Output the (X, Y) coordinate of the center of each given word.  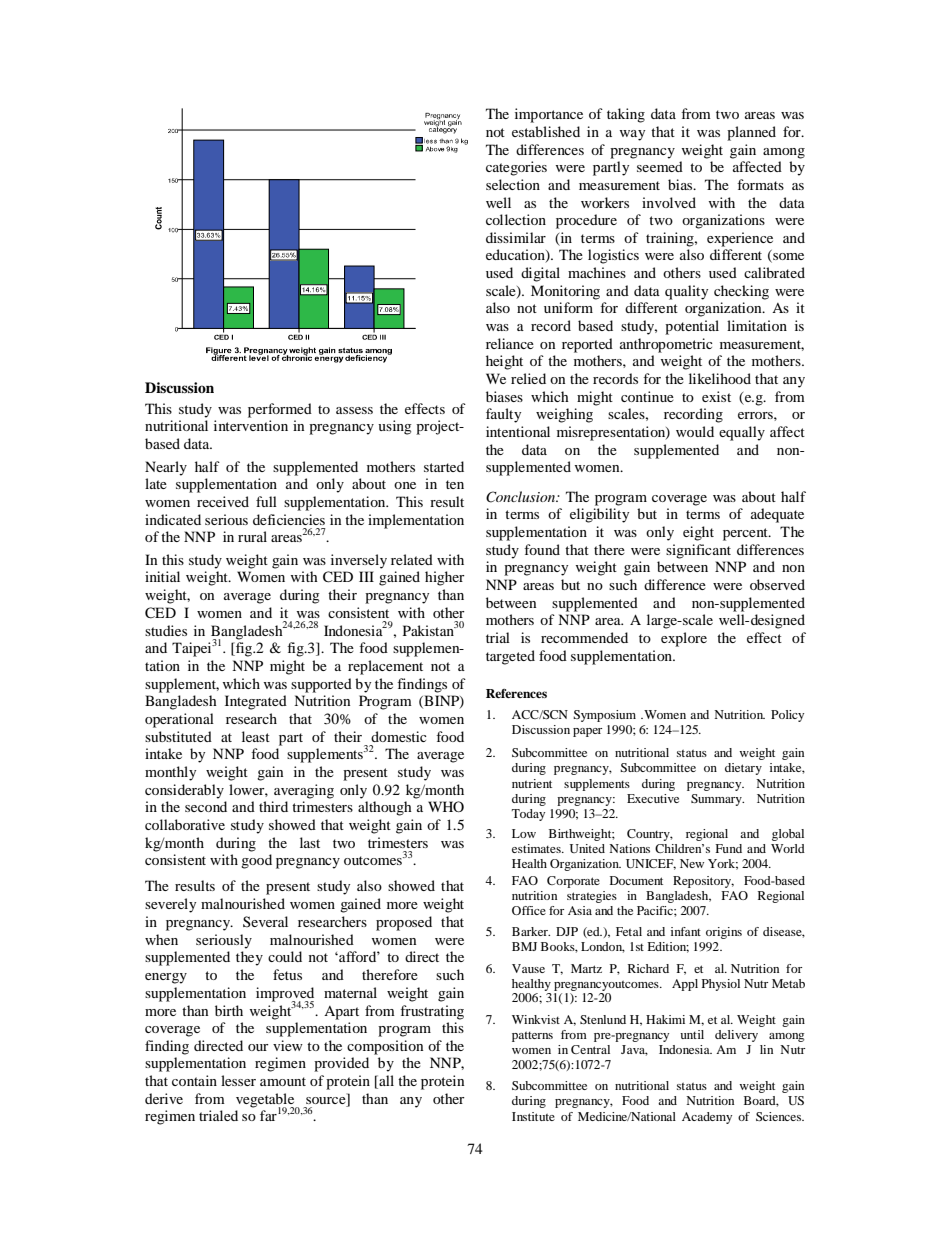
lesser (238, 1080)
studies (166, 630)
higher (445, 578)
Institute (533, 1116)
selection (513, 184)
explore (684, 639)
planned (751, 133)
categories (516, 168)
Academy (707, 1118)
